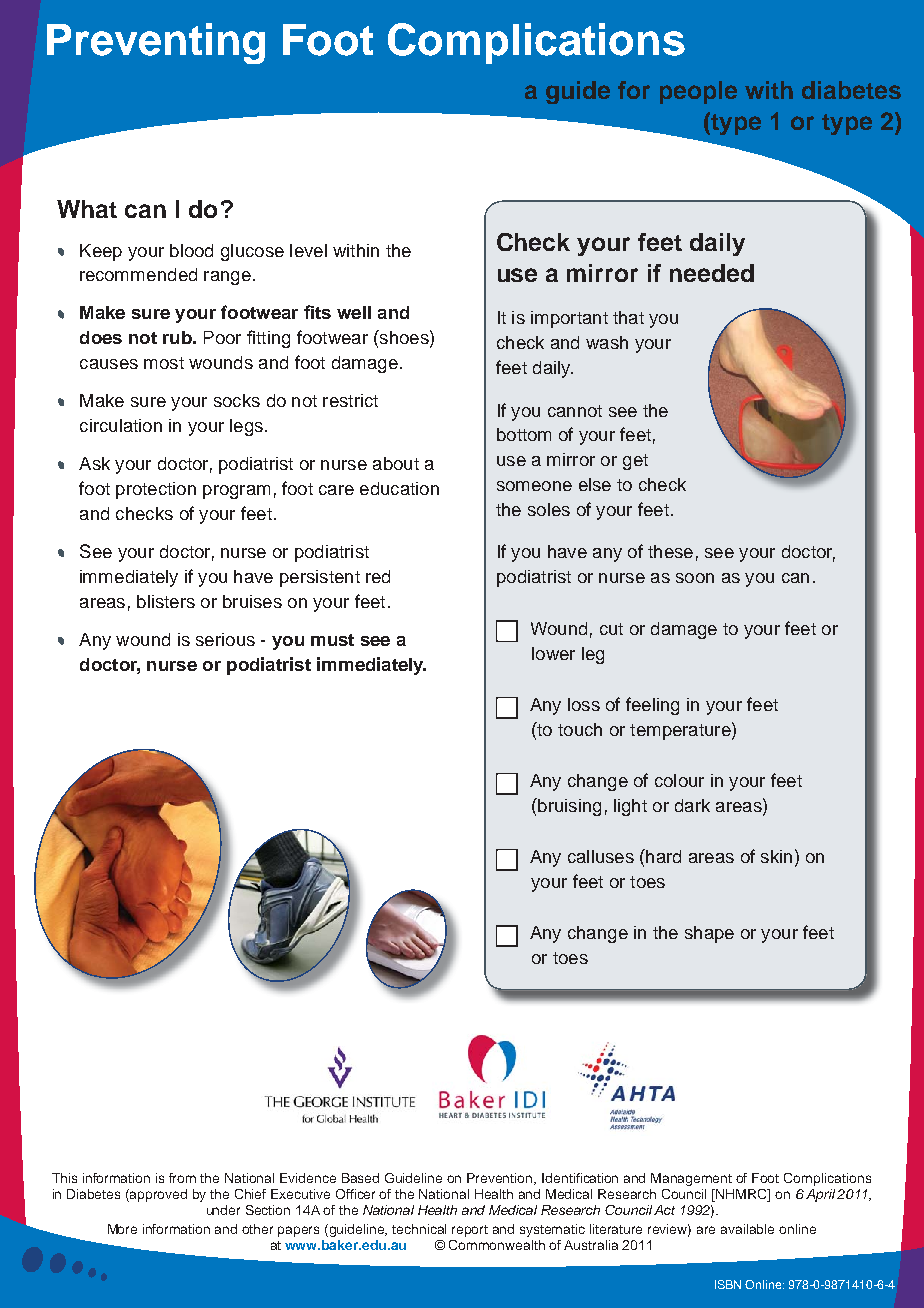 The width and height of the image is (924, 1308). What do you see at coordinates (698, 92) in the image?
I see `people` at bounding box center [698, 92].
